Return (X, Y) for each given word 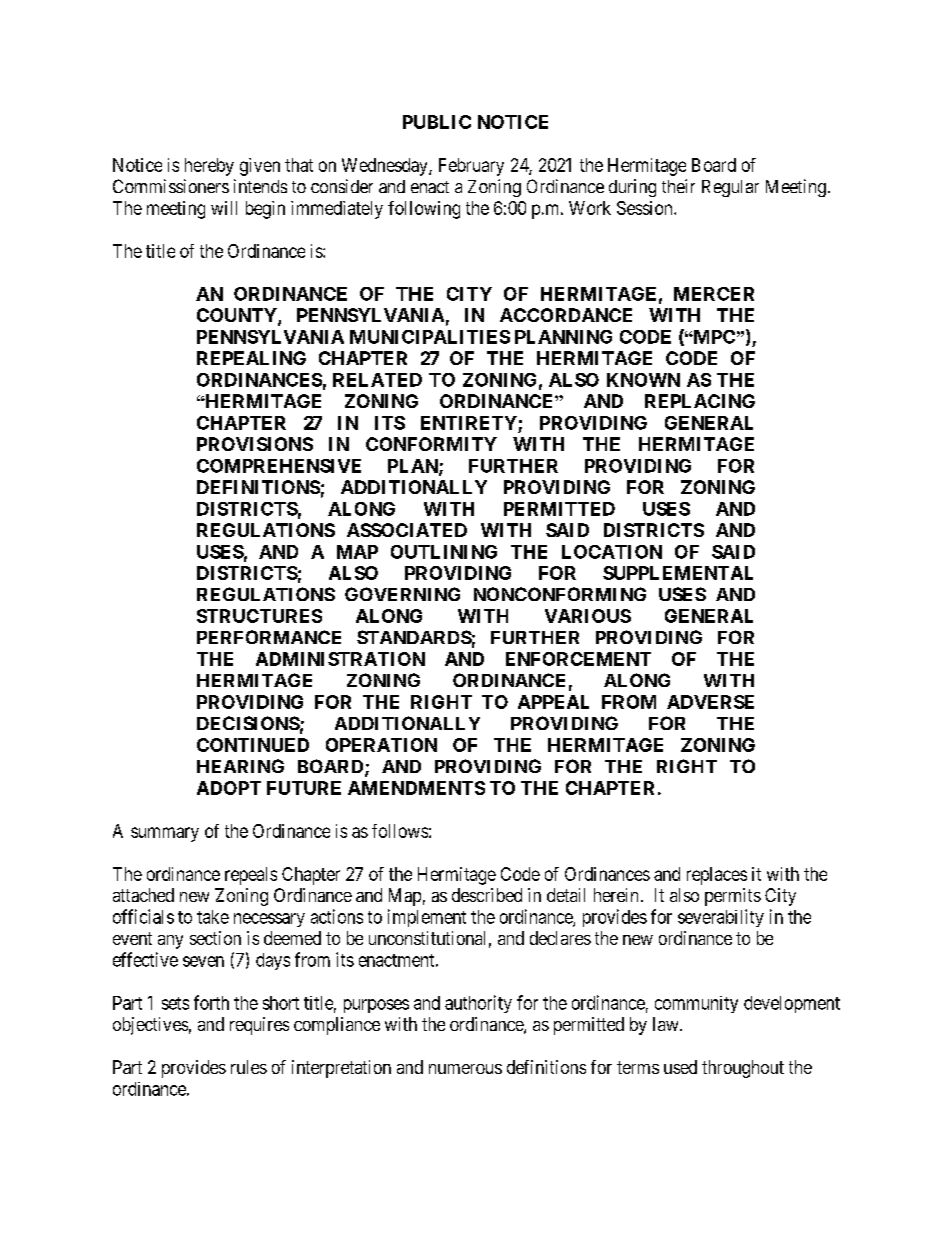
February (471, 167)
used (680, 1067)
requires (259, 1026)
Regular (730, 188)
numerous (465, 1069)
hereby (209, 167)
